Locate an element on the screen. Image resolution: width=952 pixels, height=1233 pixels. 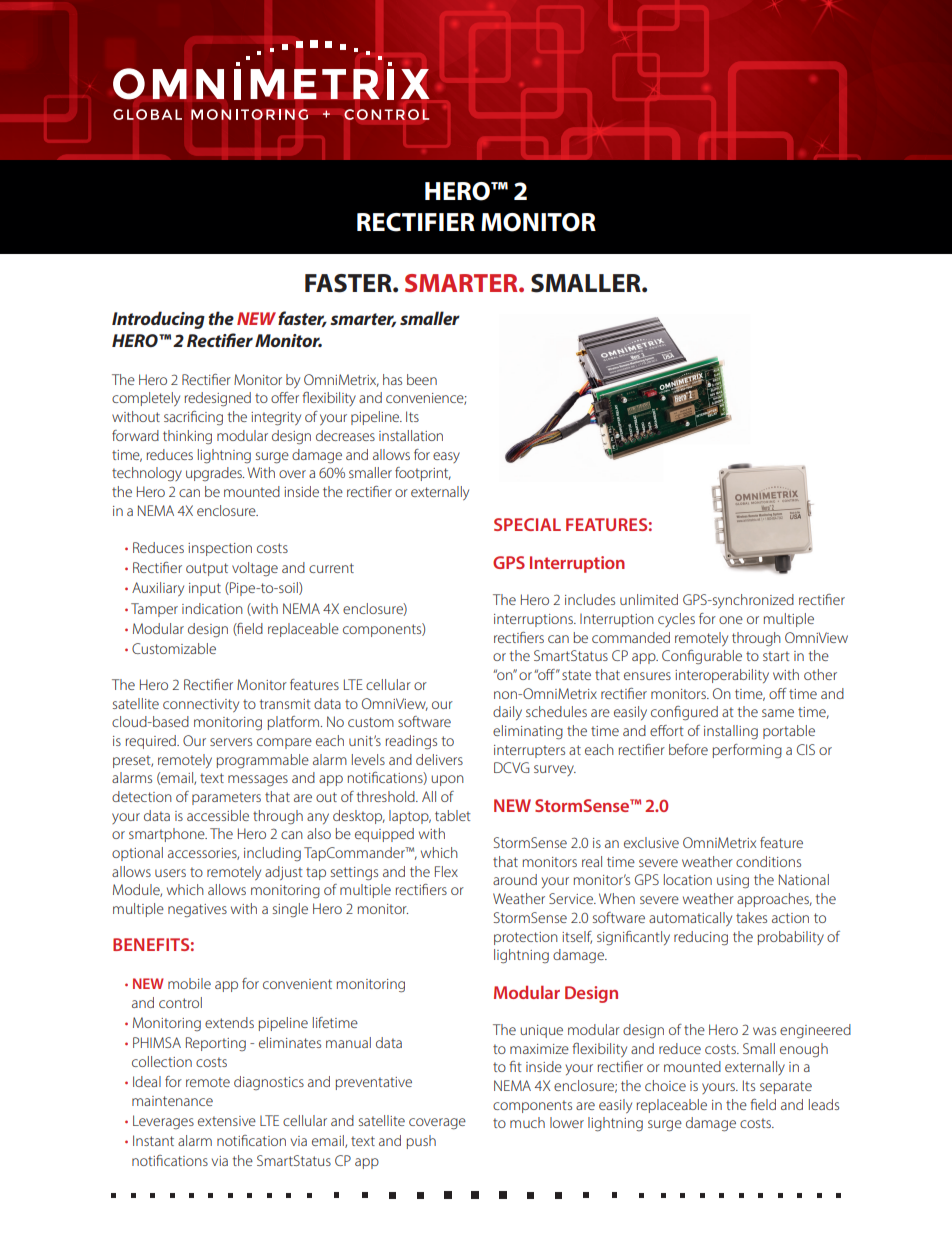
installing is located at coordinates (731, 732).
